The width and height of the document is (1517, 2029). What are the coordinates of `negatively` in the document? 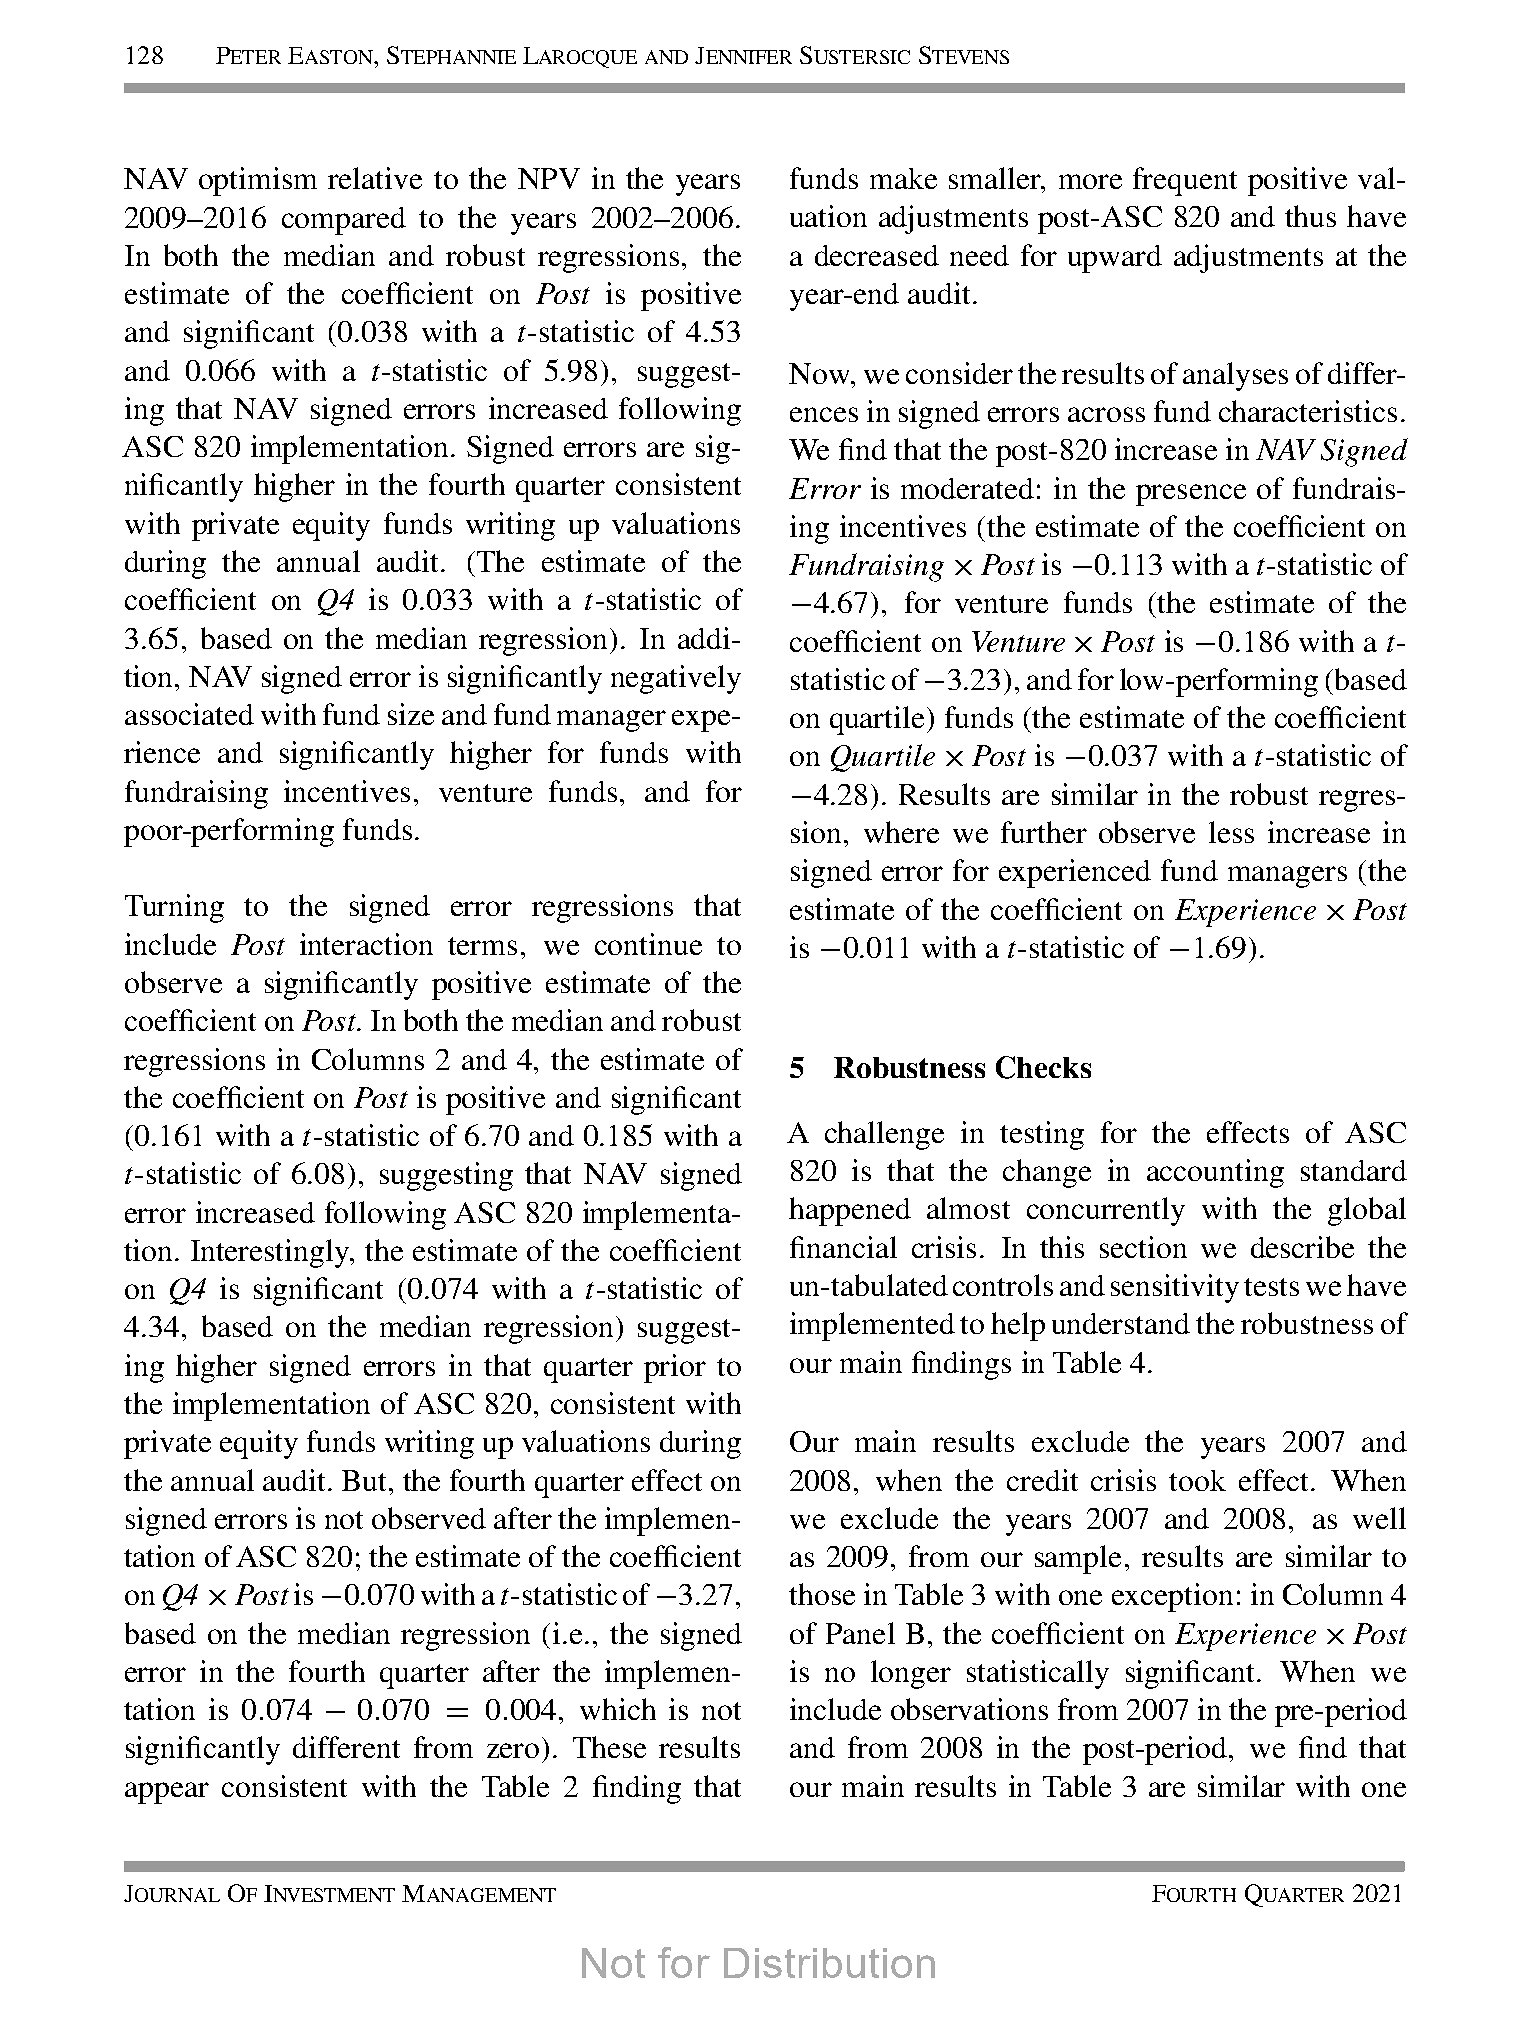 It's located at (676, 679).
